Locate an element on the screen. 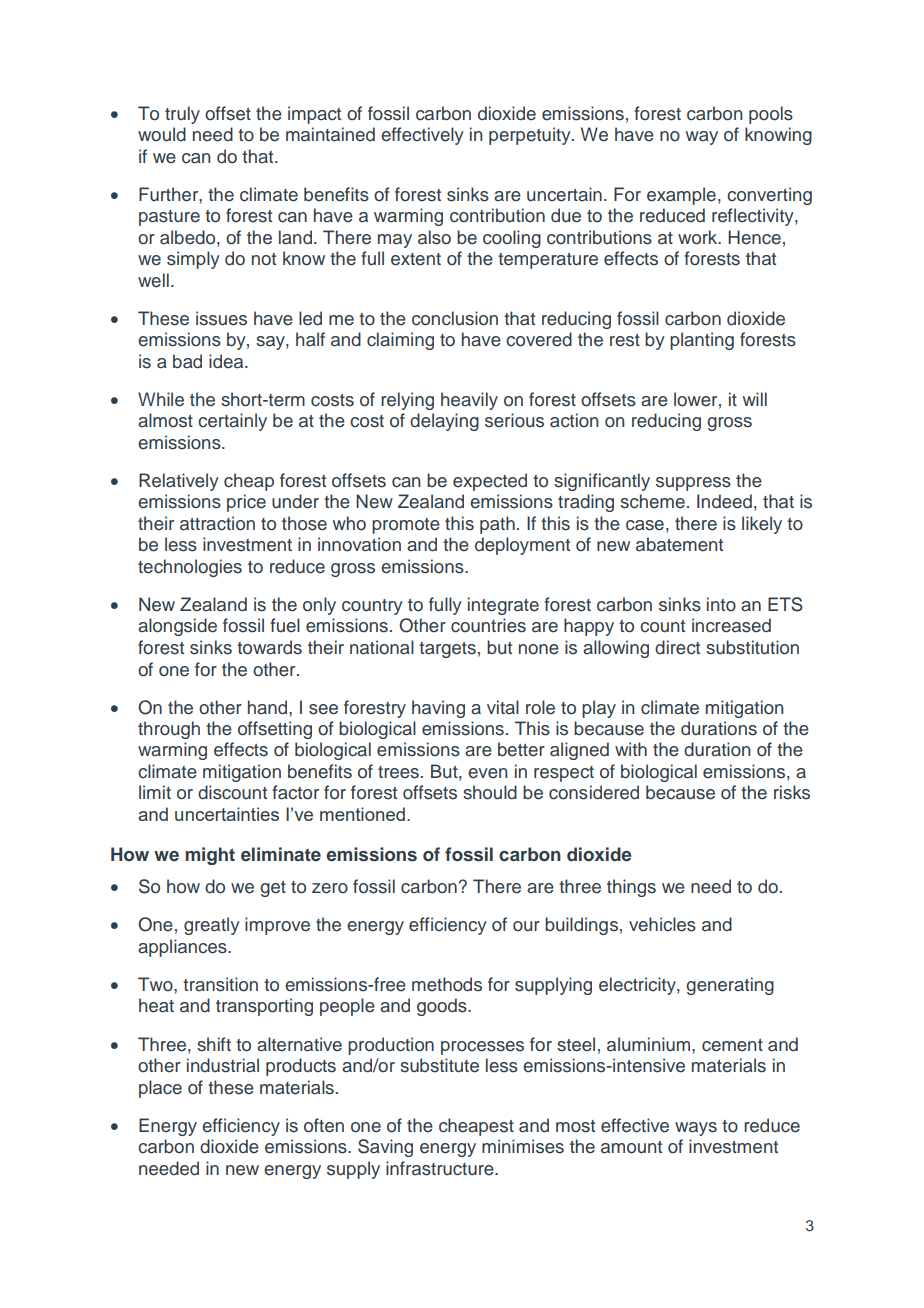 The height and width of the screenshot is (1308, 924). industrial is located at coordinates (223, 1065).
